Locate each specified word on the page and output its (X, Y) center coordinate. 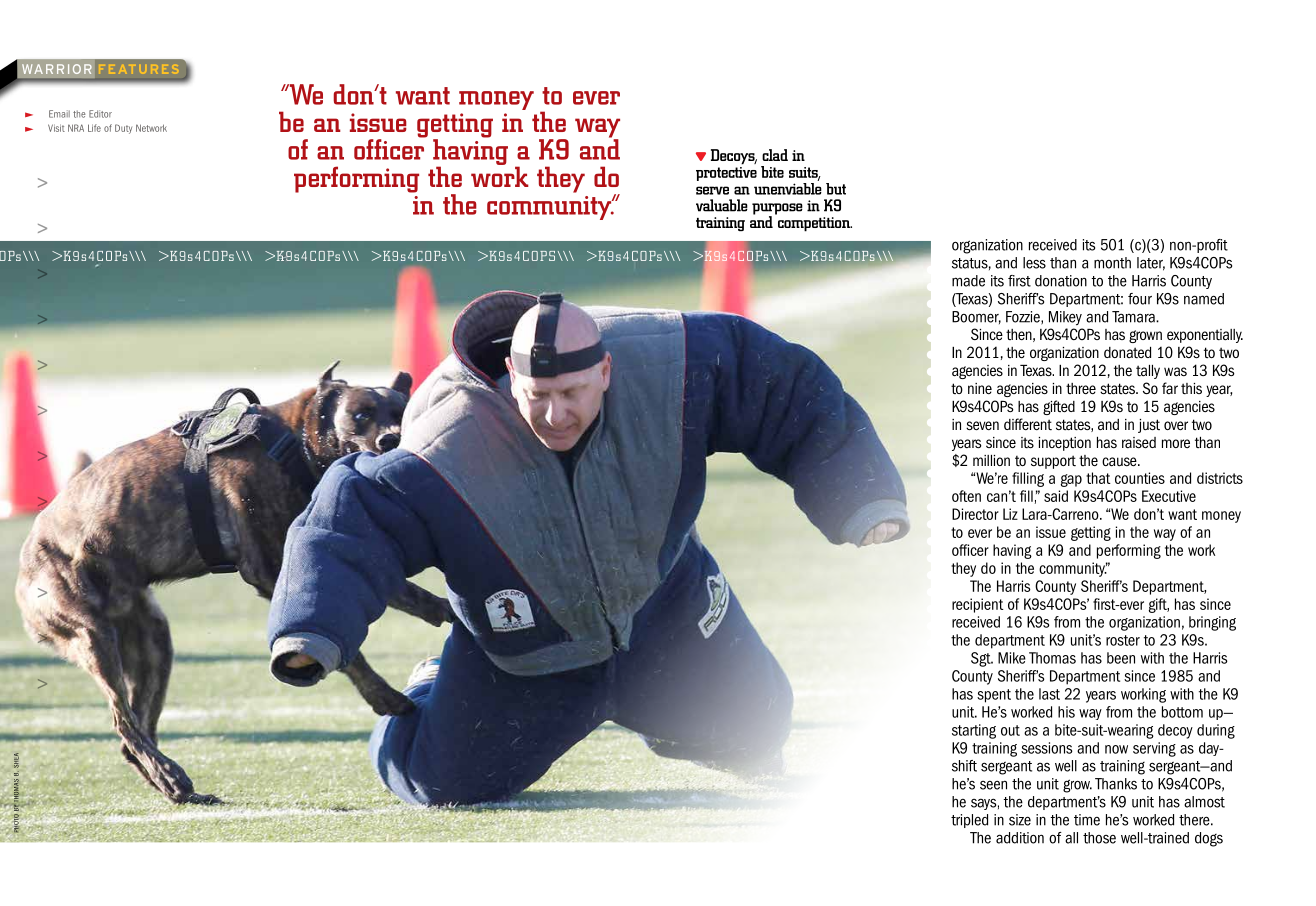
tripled (969, 821)
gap (1071, 480)
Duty (123, 129)
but (836, 189)
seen (993, 785)
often (966, 496)
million (991, 460)
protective (726, 172)
